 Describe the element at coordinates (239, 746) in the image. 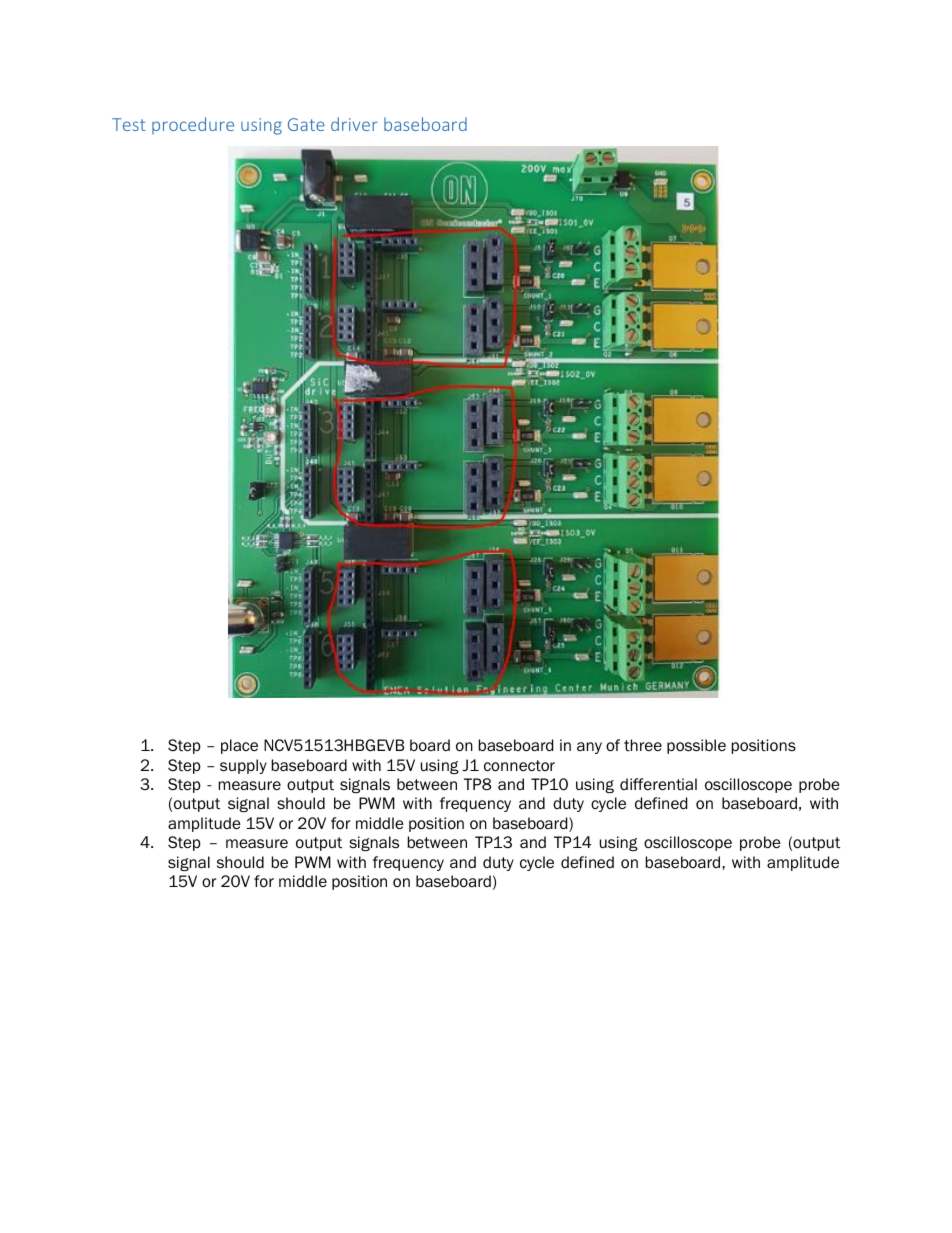

I see `place` at that location.
